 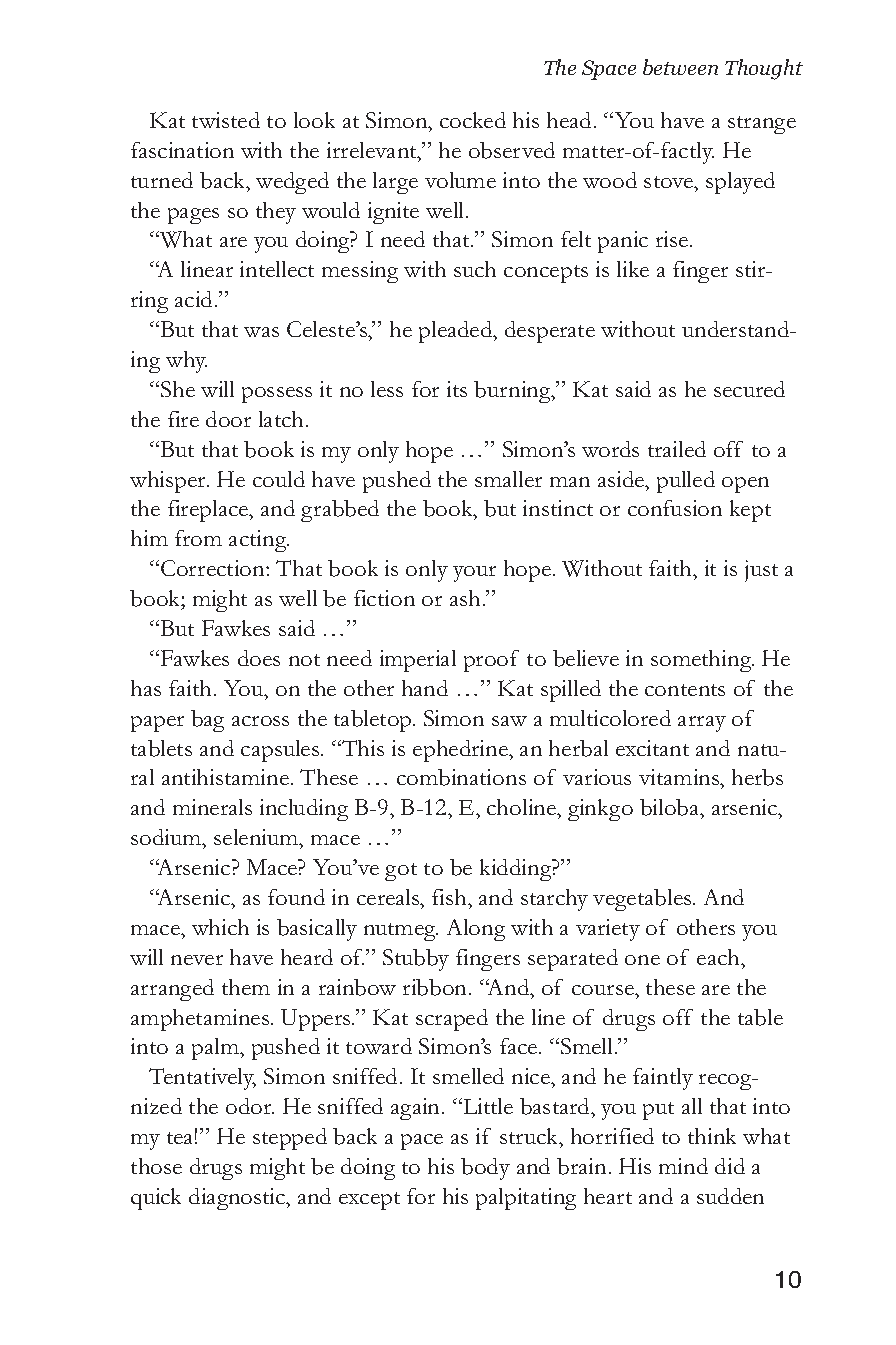 What do you see at coordinates (473, 120) in the document?
I see `cocked` at bounding box center [473, 120].
